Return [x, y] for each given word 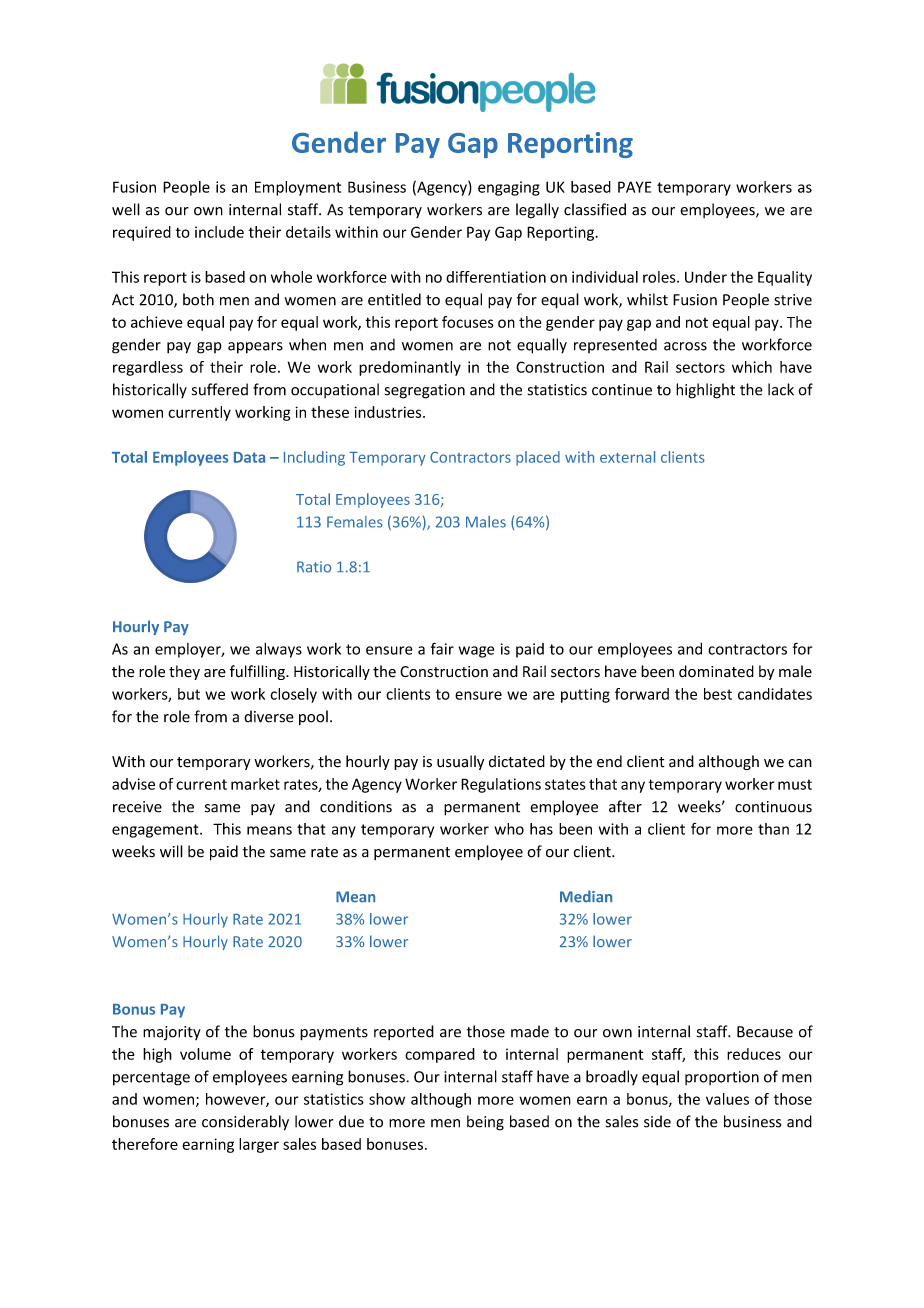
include [219, 232]
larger [259, 1145]
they [184, 672]
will [171, 851]
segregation [425, 391]
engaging [509, 188]
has [541, 829]
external [627, 457]
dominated [716, 671]
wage [476, 652]
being [485, 1123]
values [727, 1099]
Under [706, 277]
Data [249, 457]
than [773, 829]
